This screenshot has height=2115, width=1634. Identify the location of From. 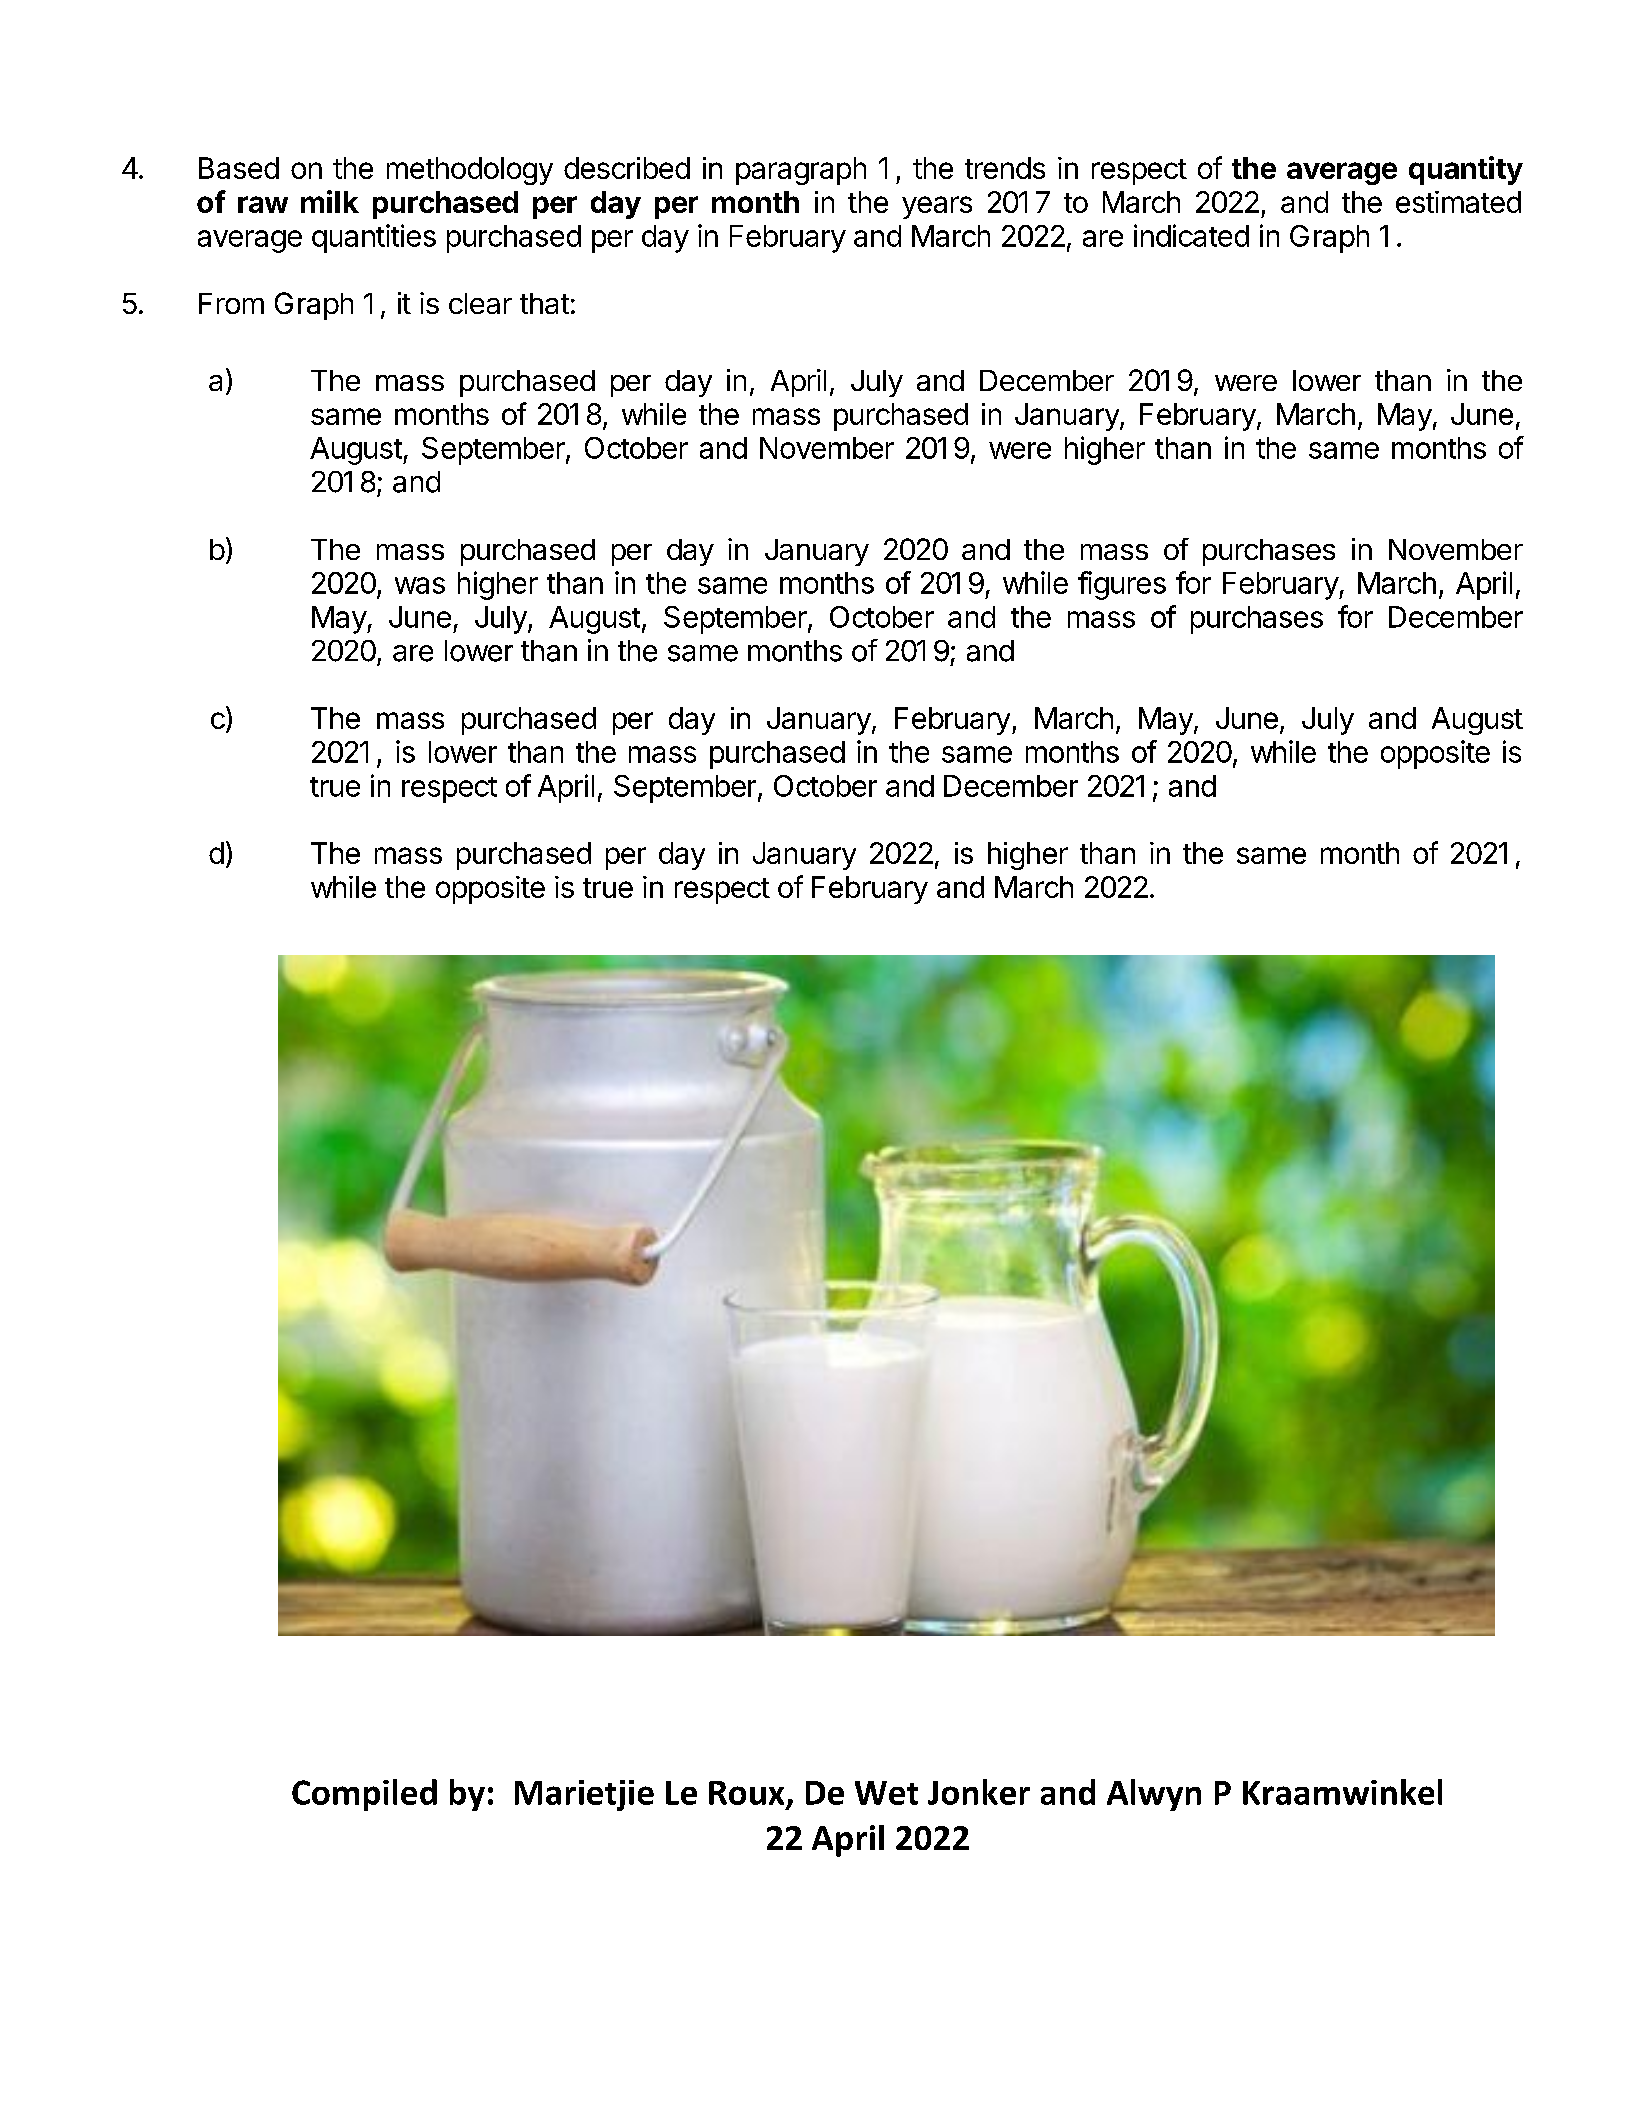
(231, 303).
